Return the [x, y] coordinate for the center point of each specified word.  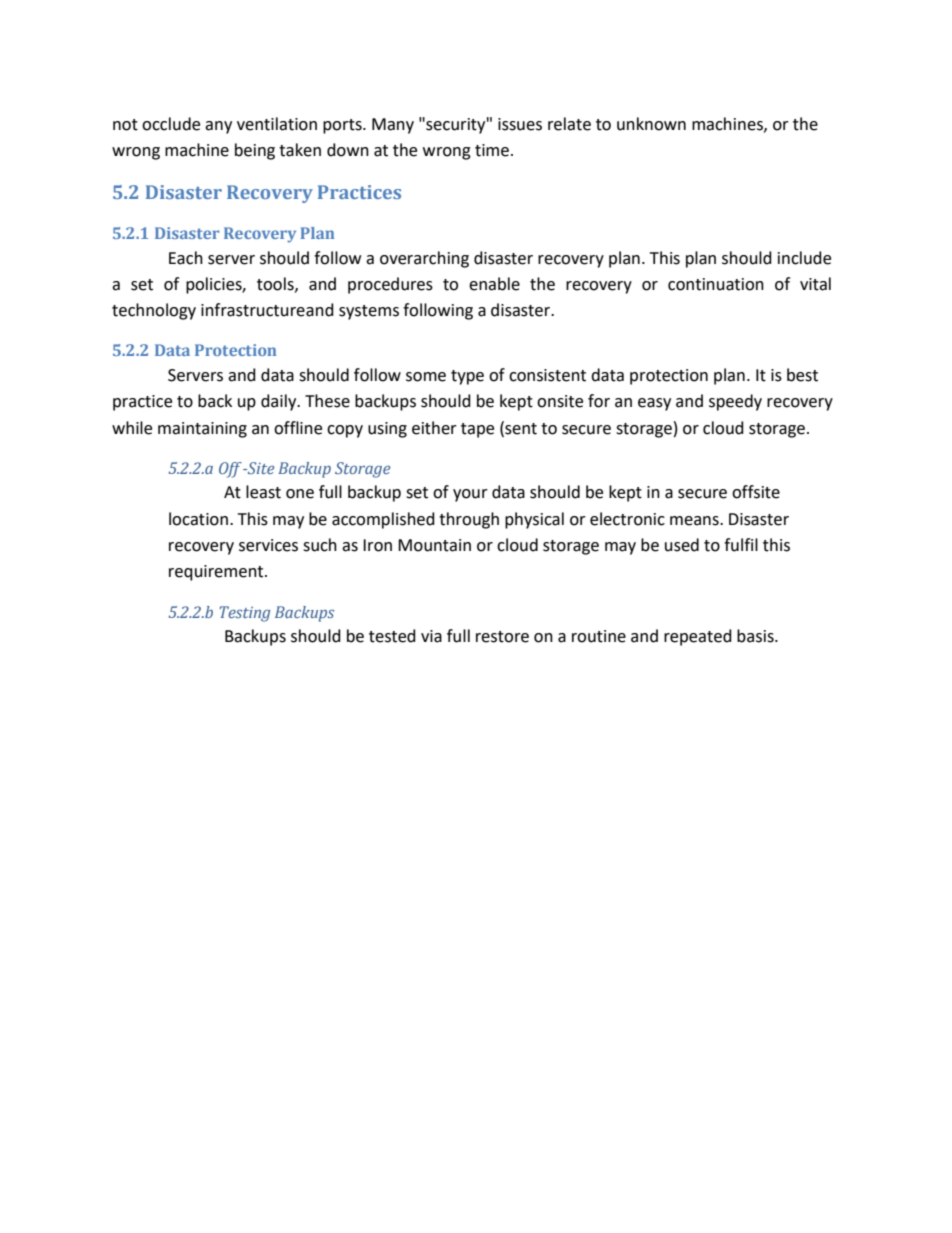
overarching [424, 259]
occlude [171, 124]
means [695, 521]
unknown [651, 124]
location [198, 519]
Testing [244, 614]
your [470, 495]
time [492, 150]
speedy [735, 402]
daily [280, 402]
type [467, 377]
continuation [716, 284]
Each [186, 258]
